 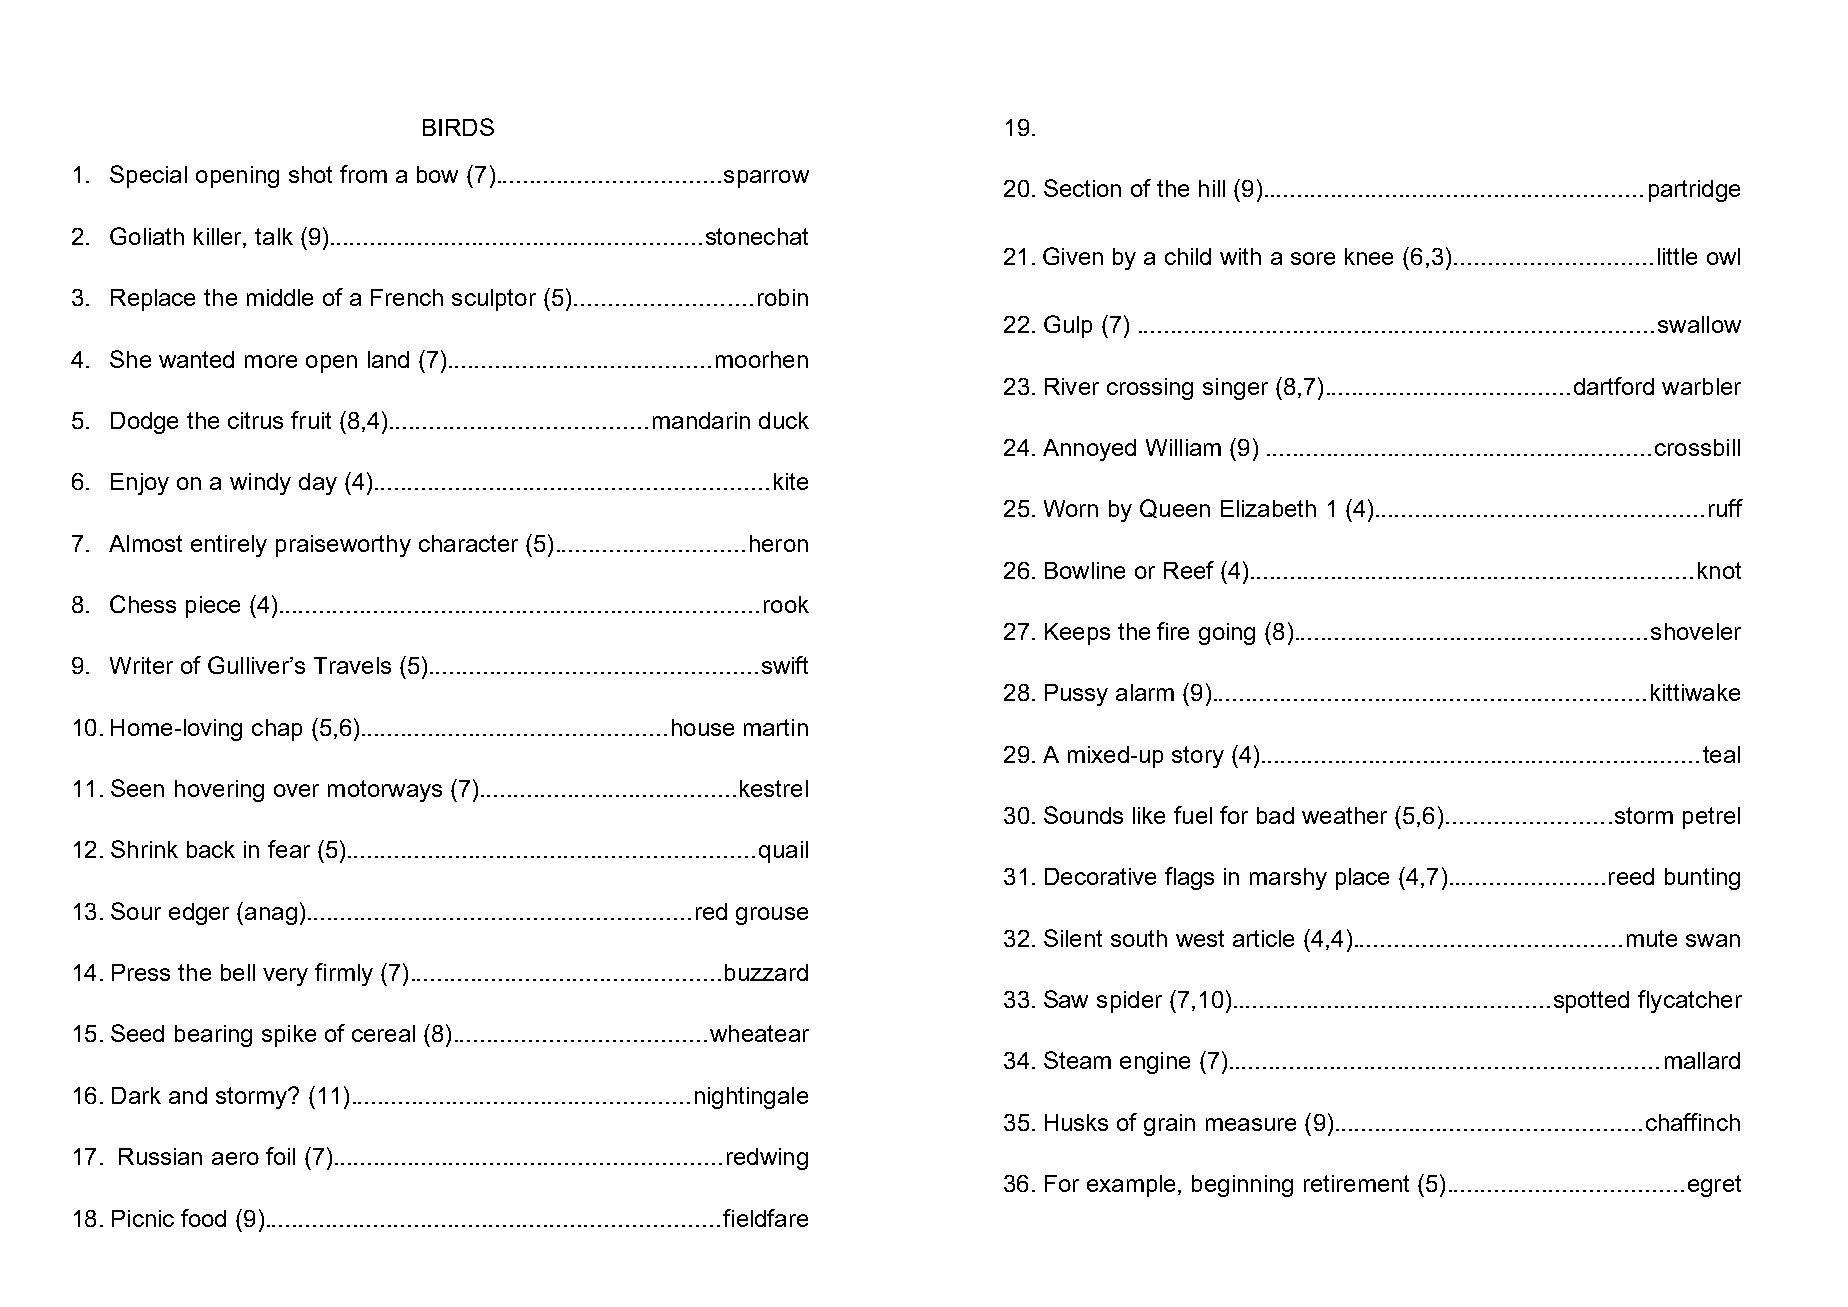 I want to click on Travels, so click(x=352, y=665).
